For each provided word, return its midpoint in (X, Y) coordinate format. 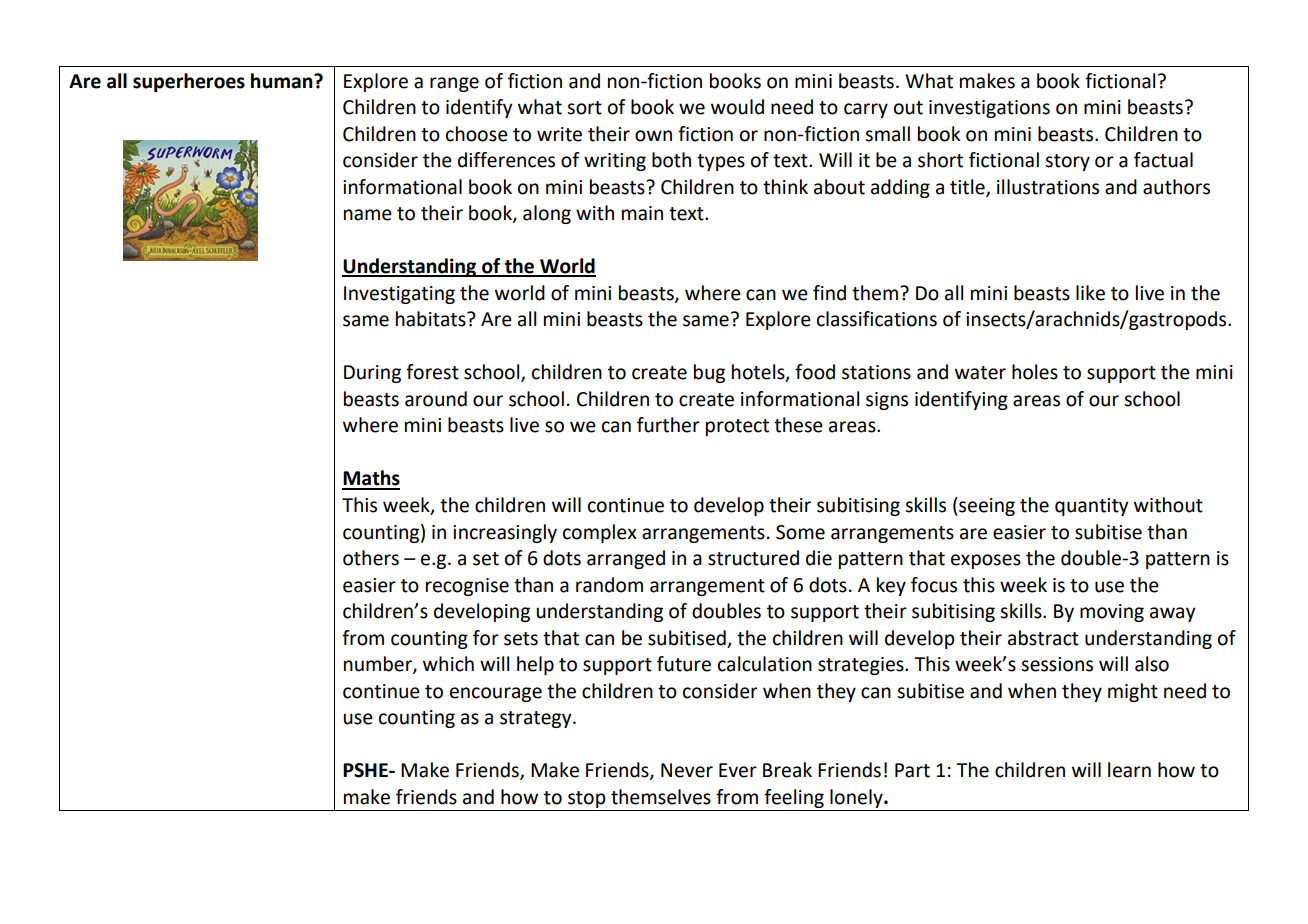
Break (787, 770)
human (283, 81)
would (737, 107)
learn (1129, 770)
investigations (989, 109)
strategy (537, 719)
